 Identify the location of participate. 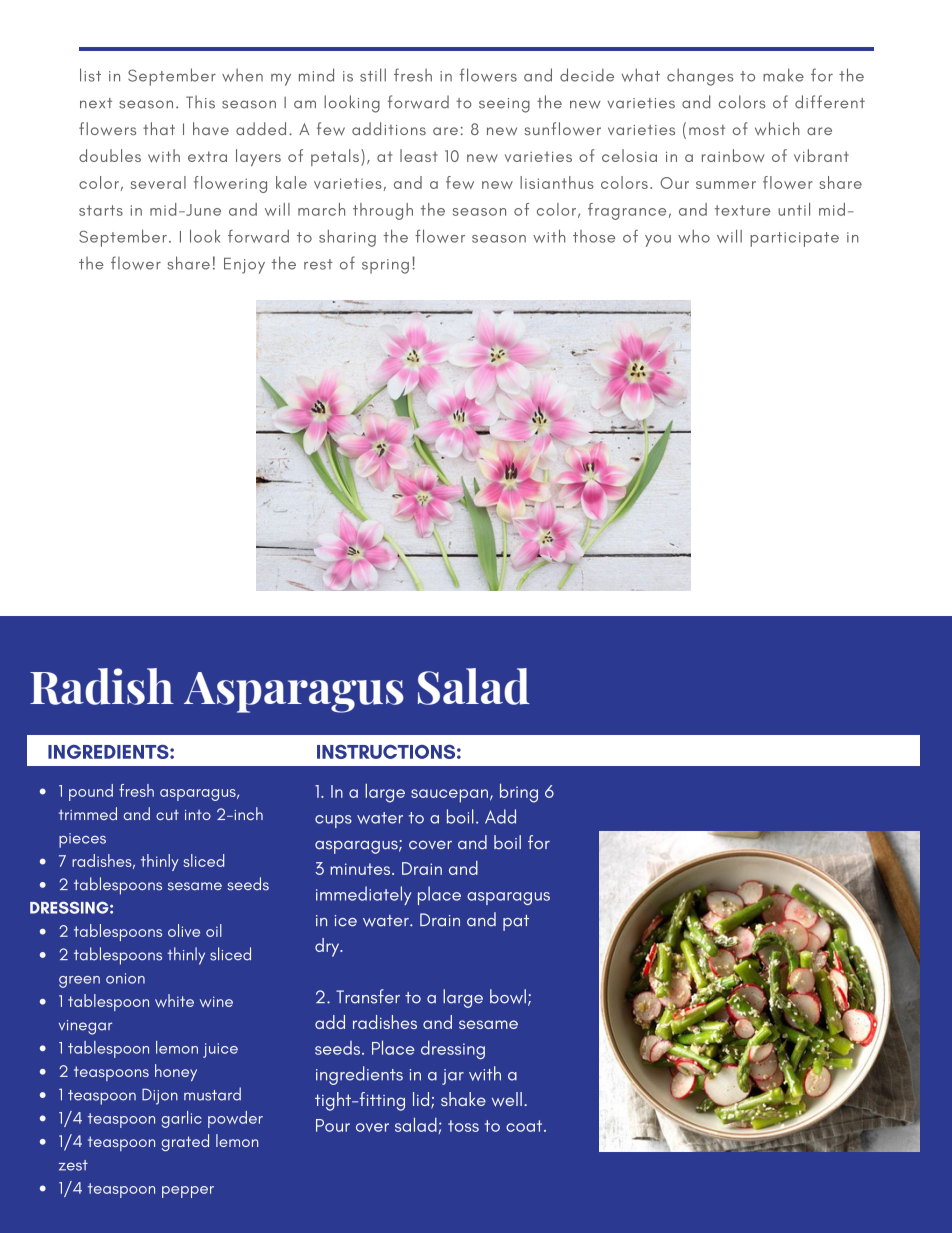
(794, 239).
